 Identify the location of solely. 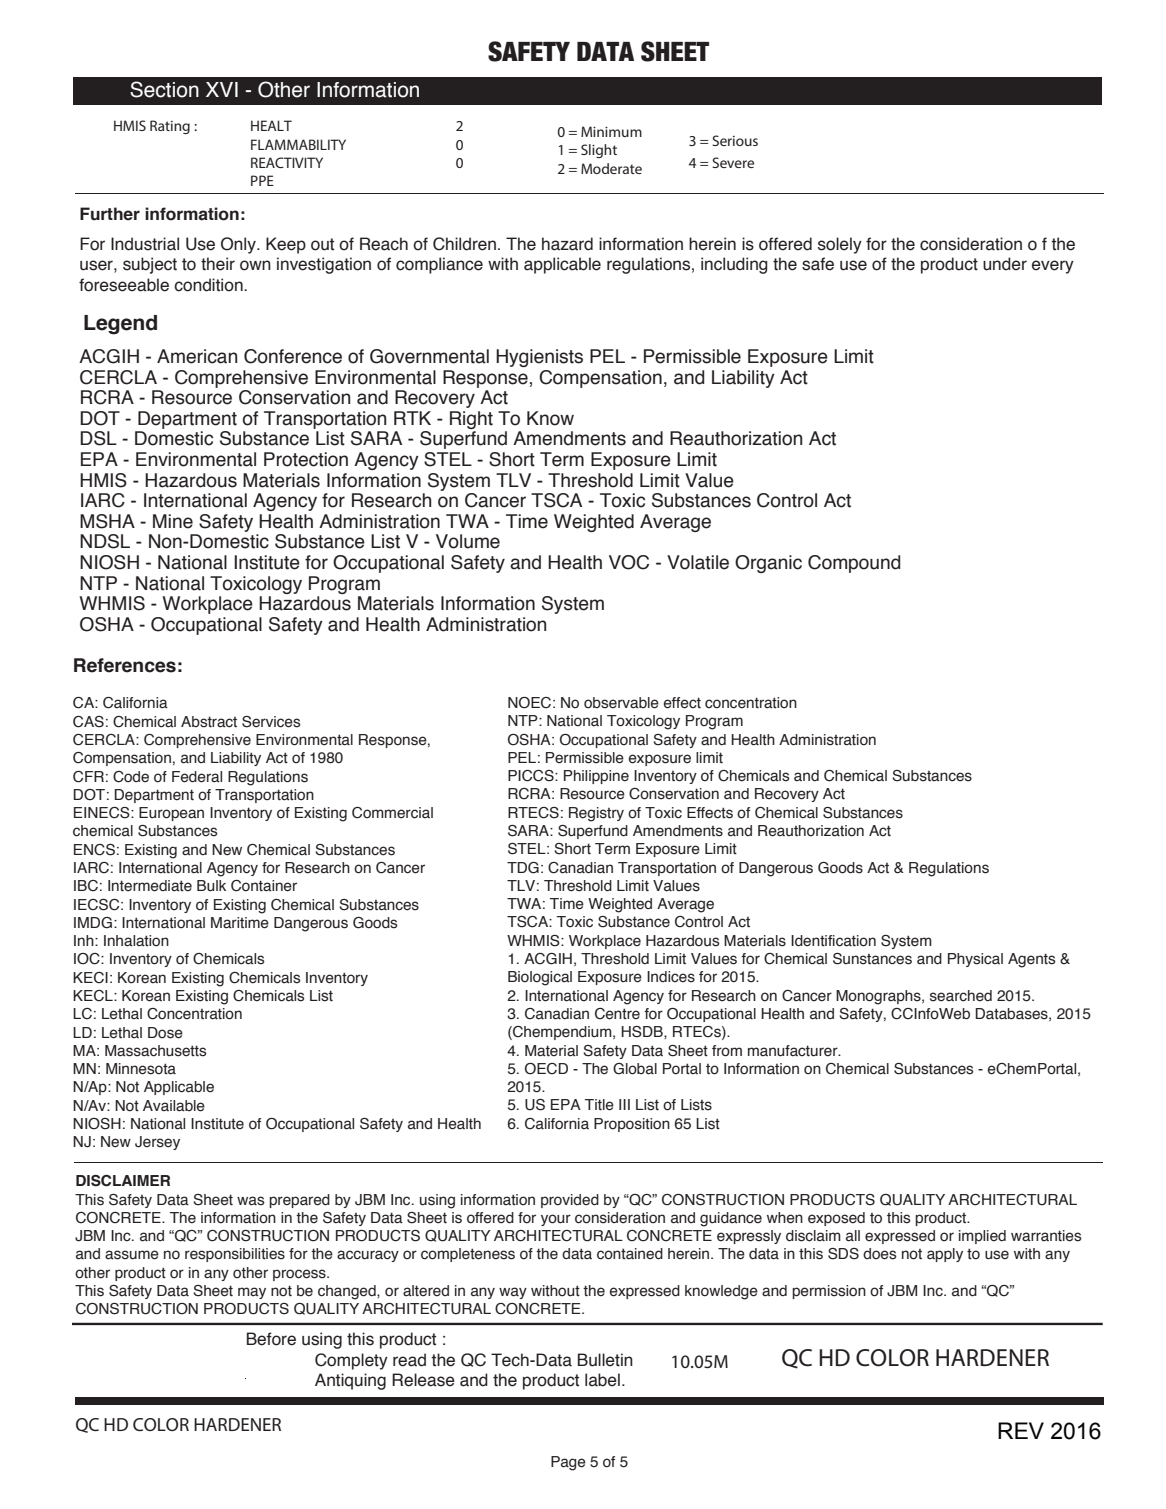
(840, 245).
